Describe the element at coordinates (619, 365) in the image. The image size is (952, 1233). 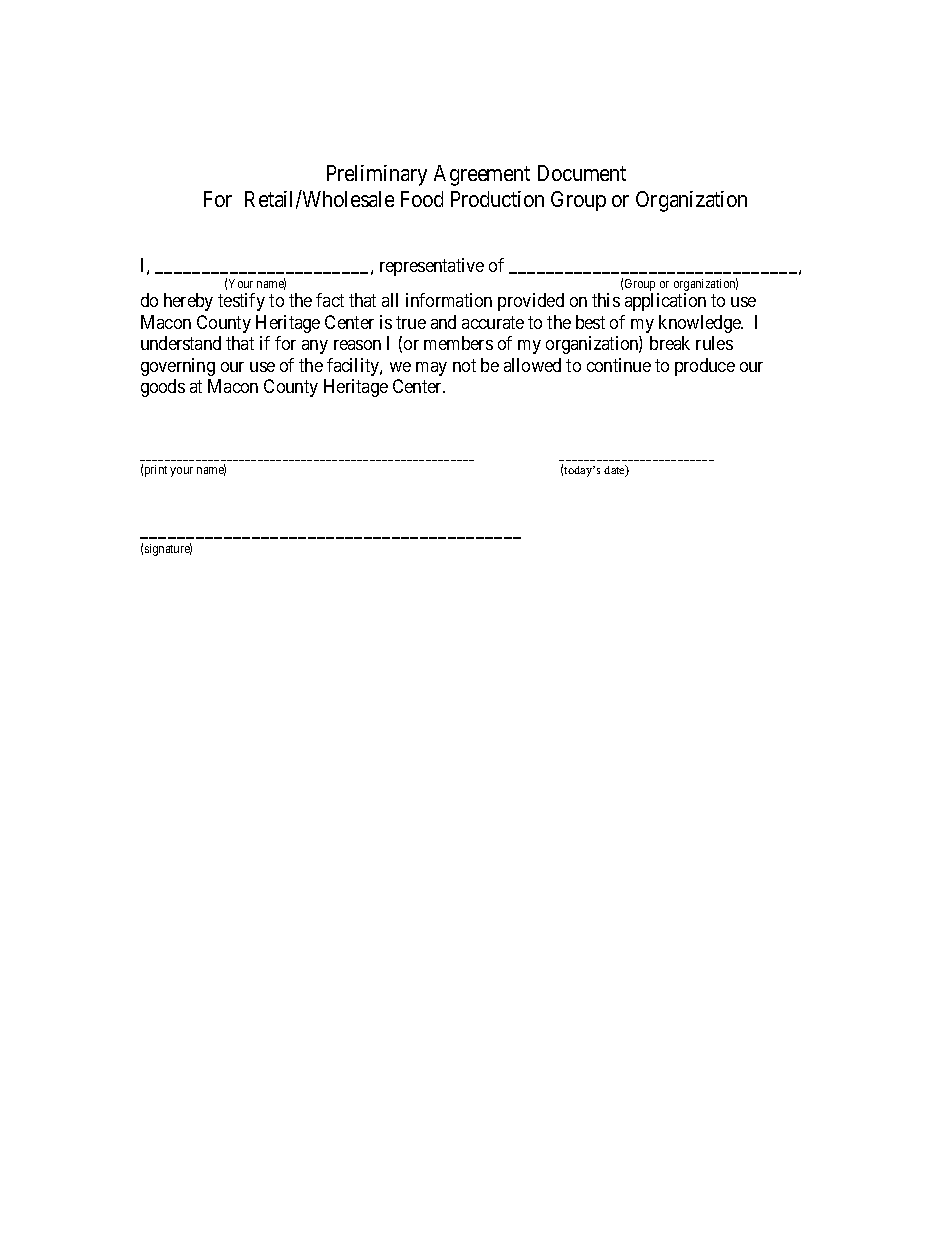
I see `continue` at that location.
